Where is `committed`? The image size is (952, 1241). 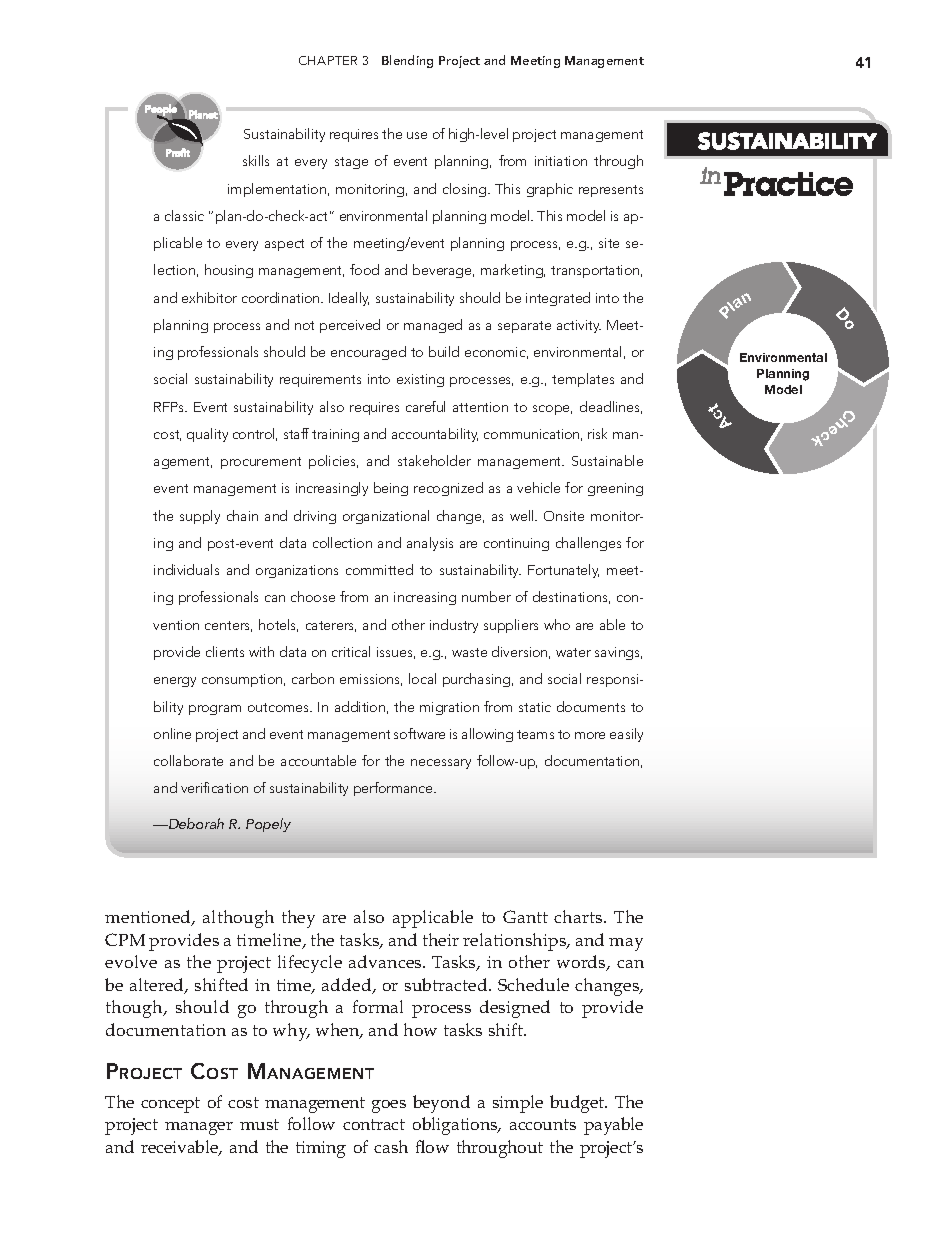
committed is located at coordinates (379, 569).
